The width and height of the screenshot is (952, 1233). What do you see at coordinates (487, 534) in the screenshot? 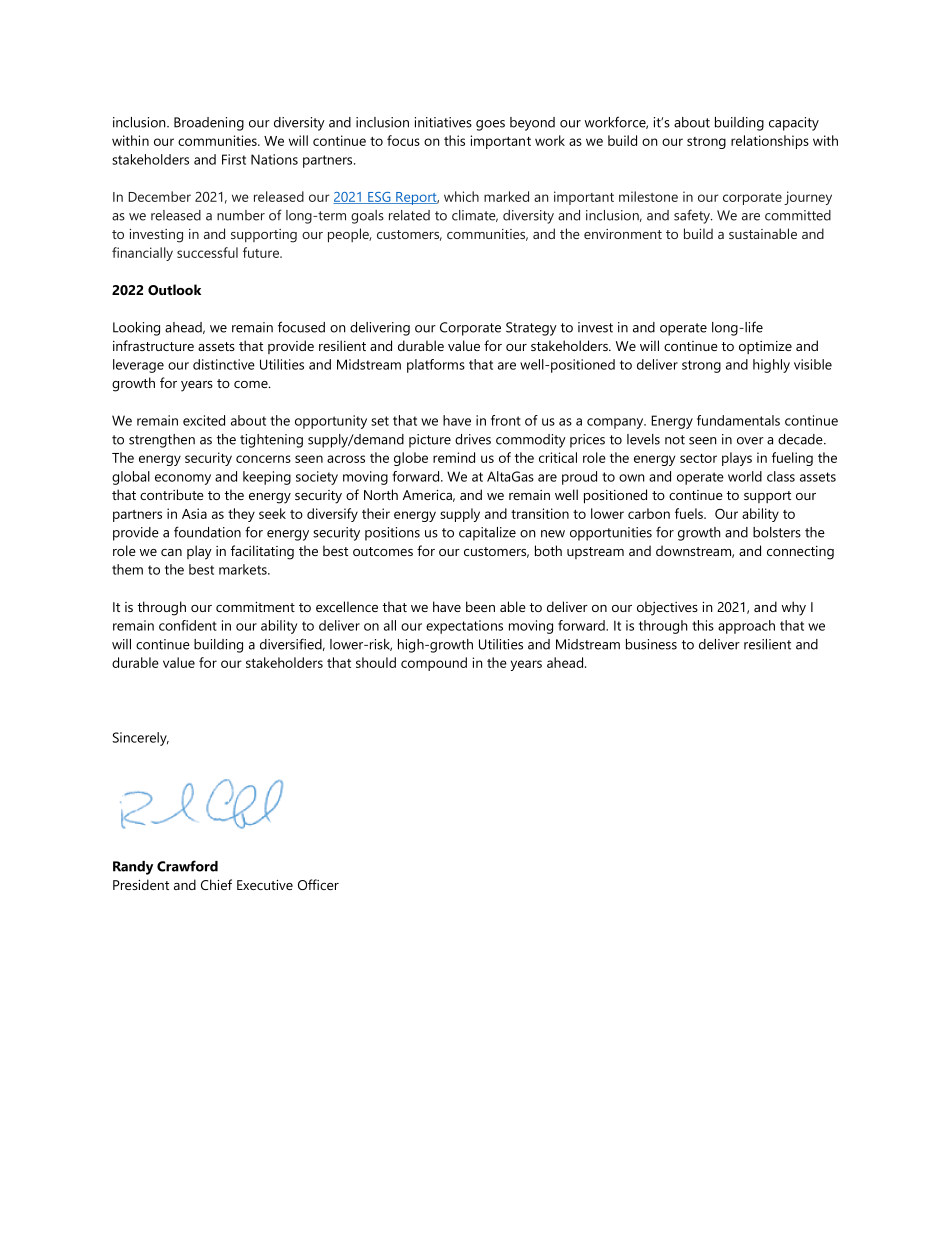
I see `capitalize` at bounding box center [487, 534].
